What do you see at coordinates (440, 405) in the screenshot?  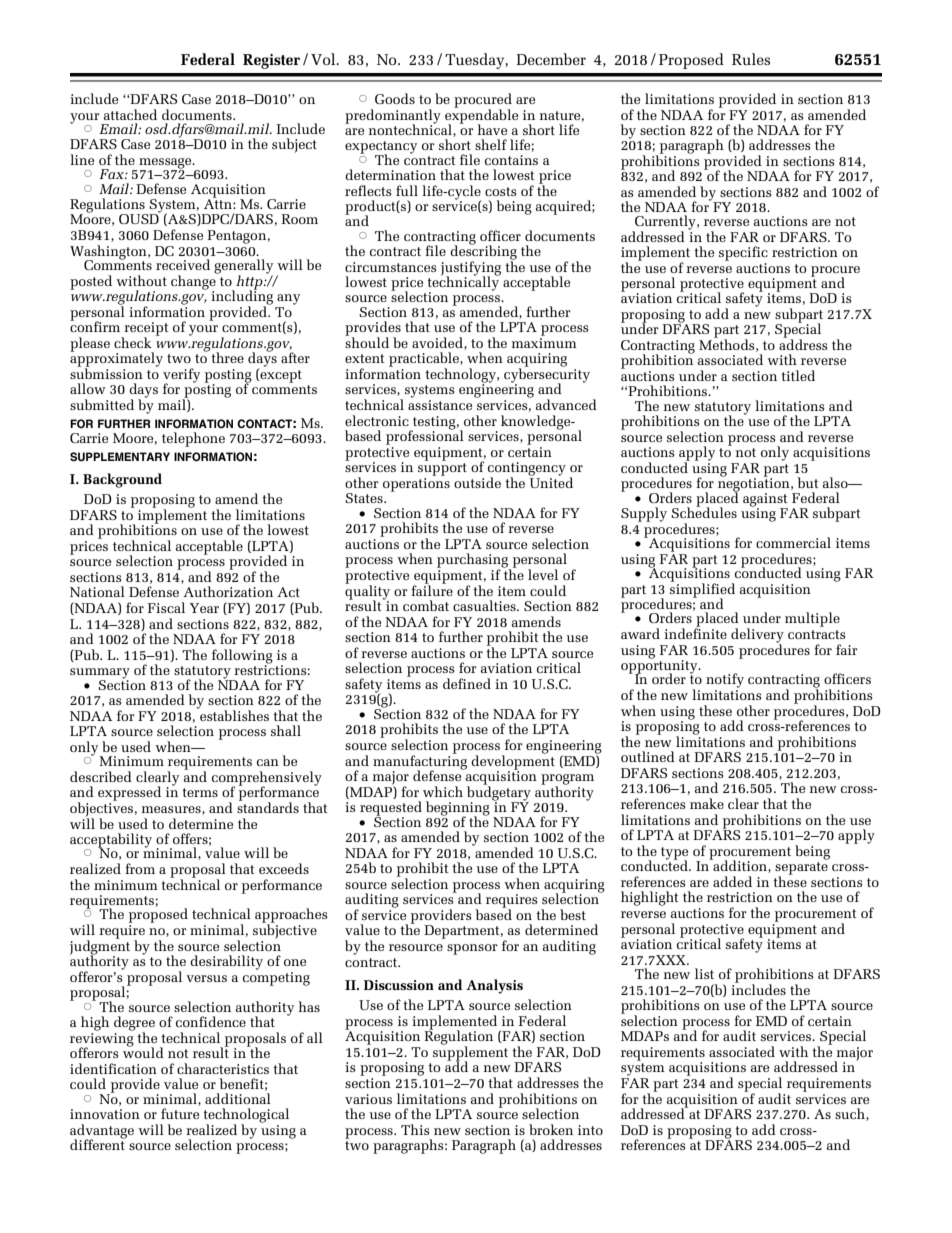 I see `assistance` at bounding box center [440, 405].
